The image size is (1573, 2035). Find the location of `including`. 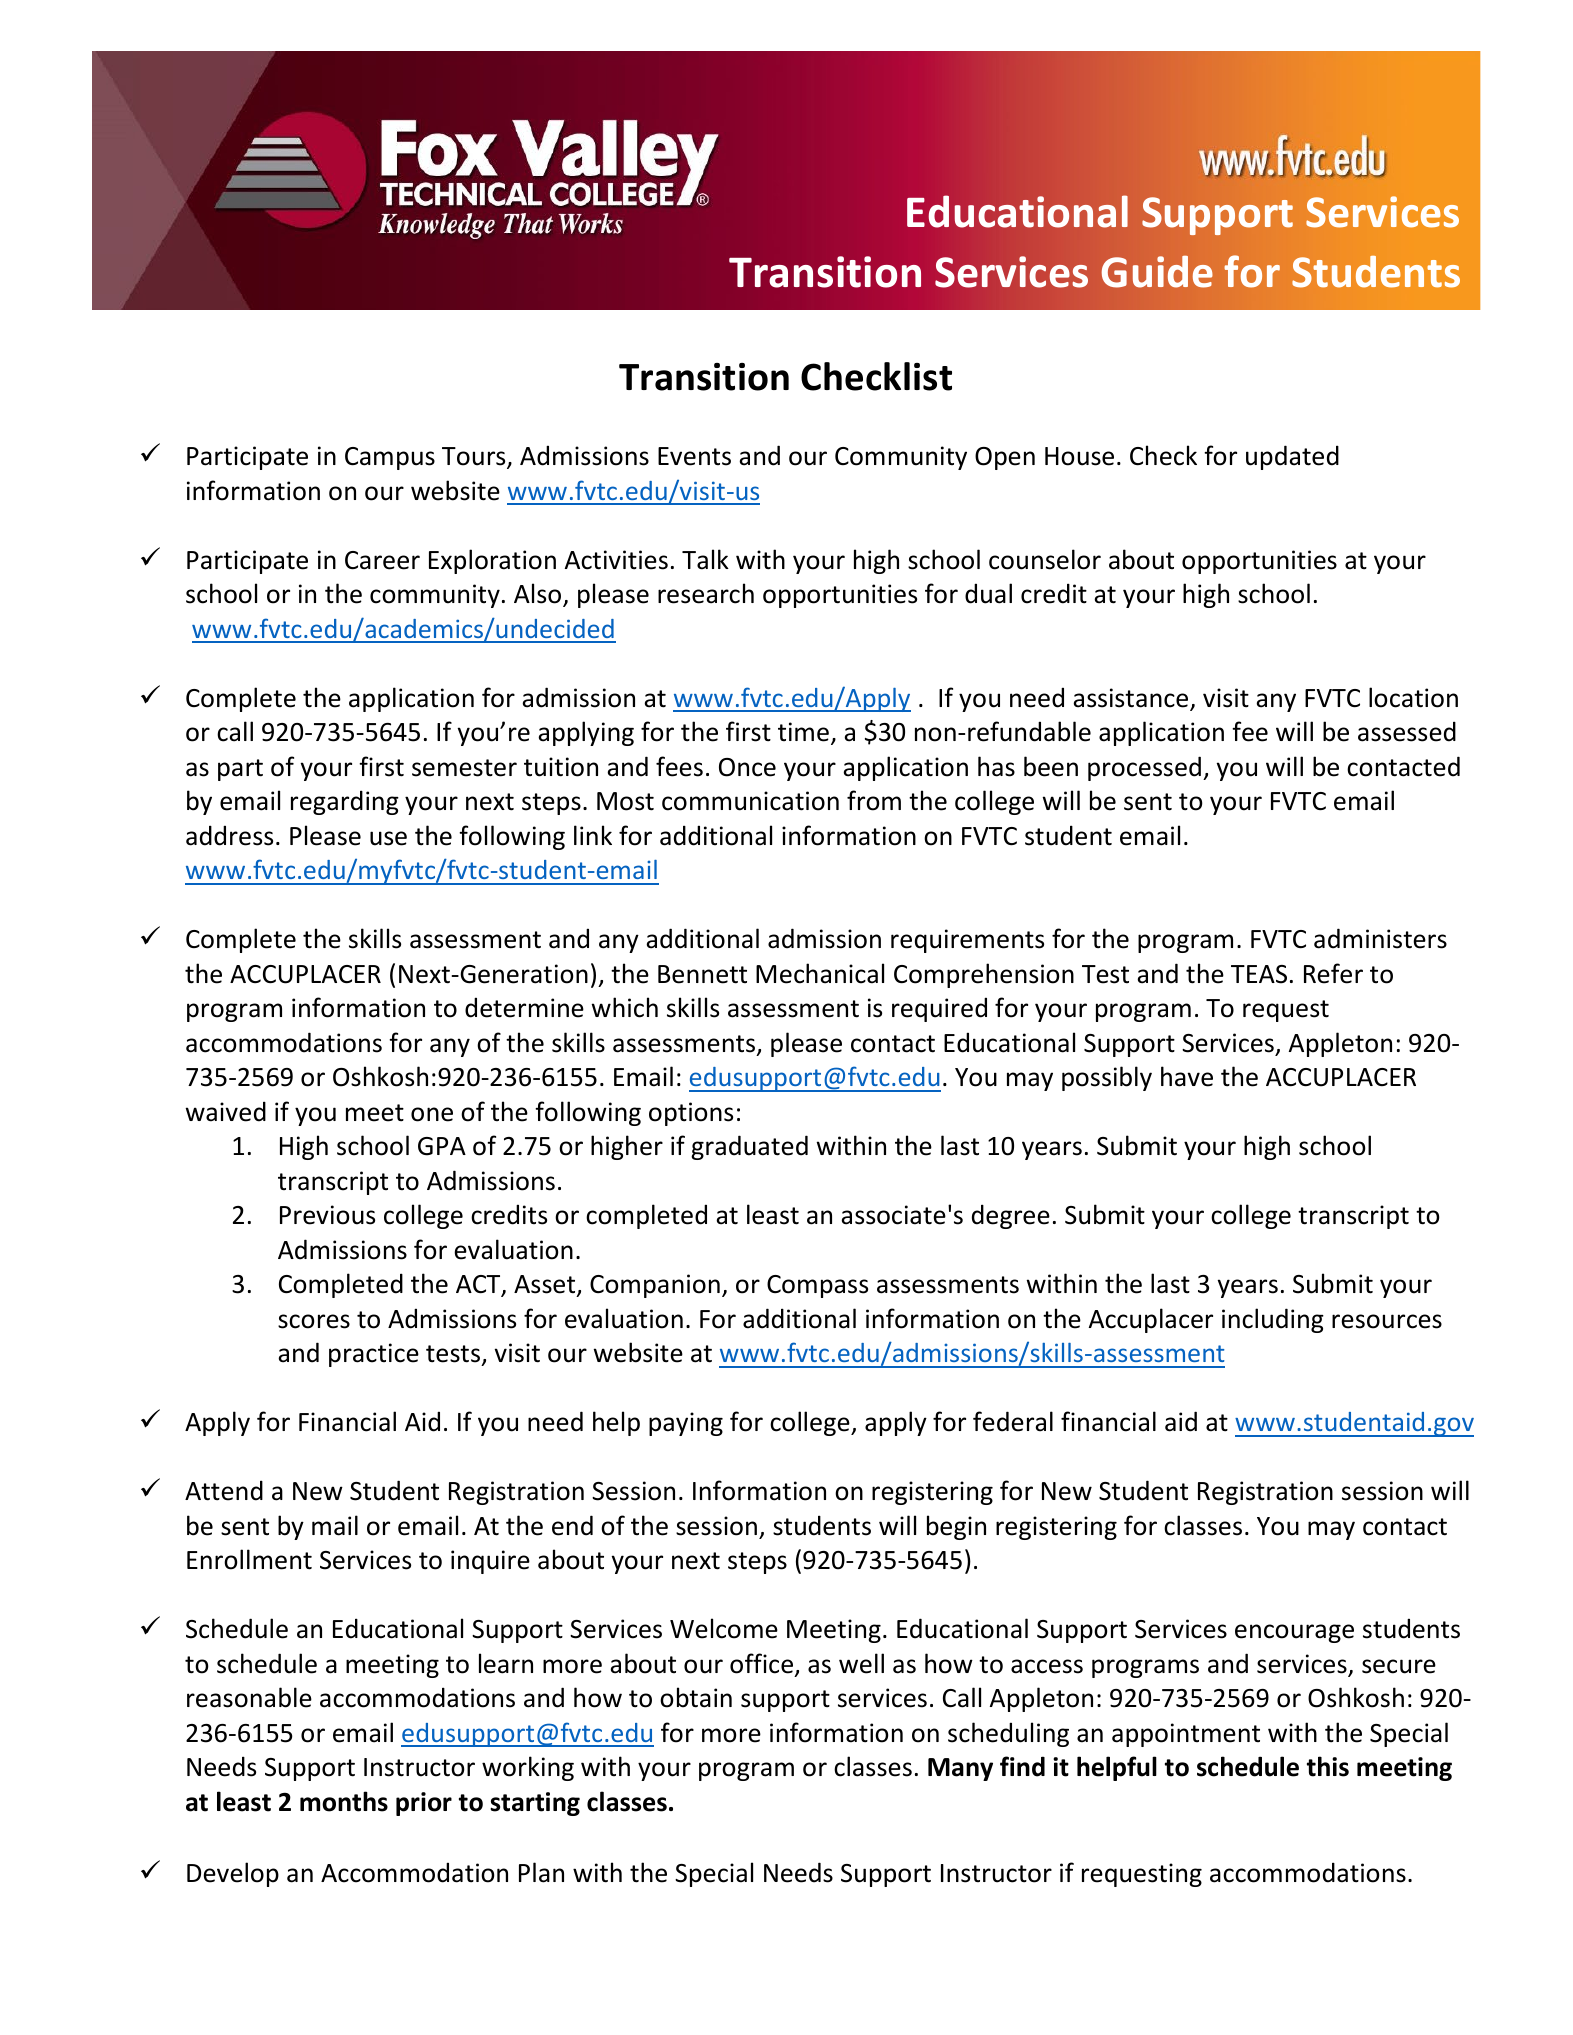

including is located at coordinates (1273, 1320).
